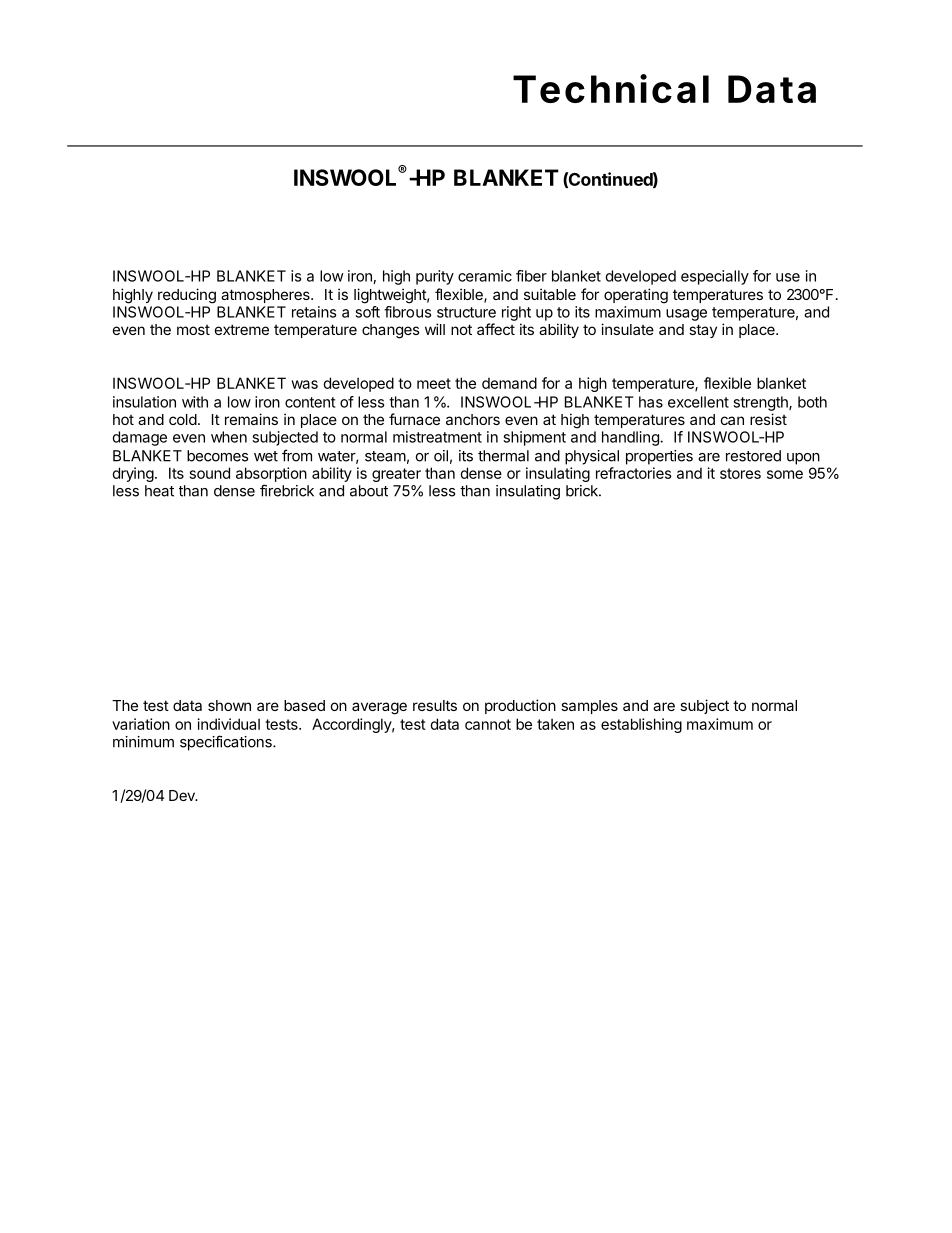  I want to click on especially, so click(715, 277).
